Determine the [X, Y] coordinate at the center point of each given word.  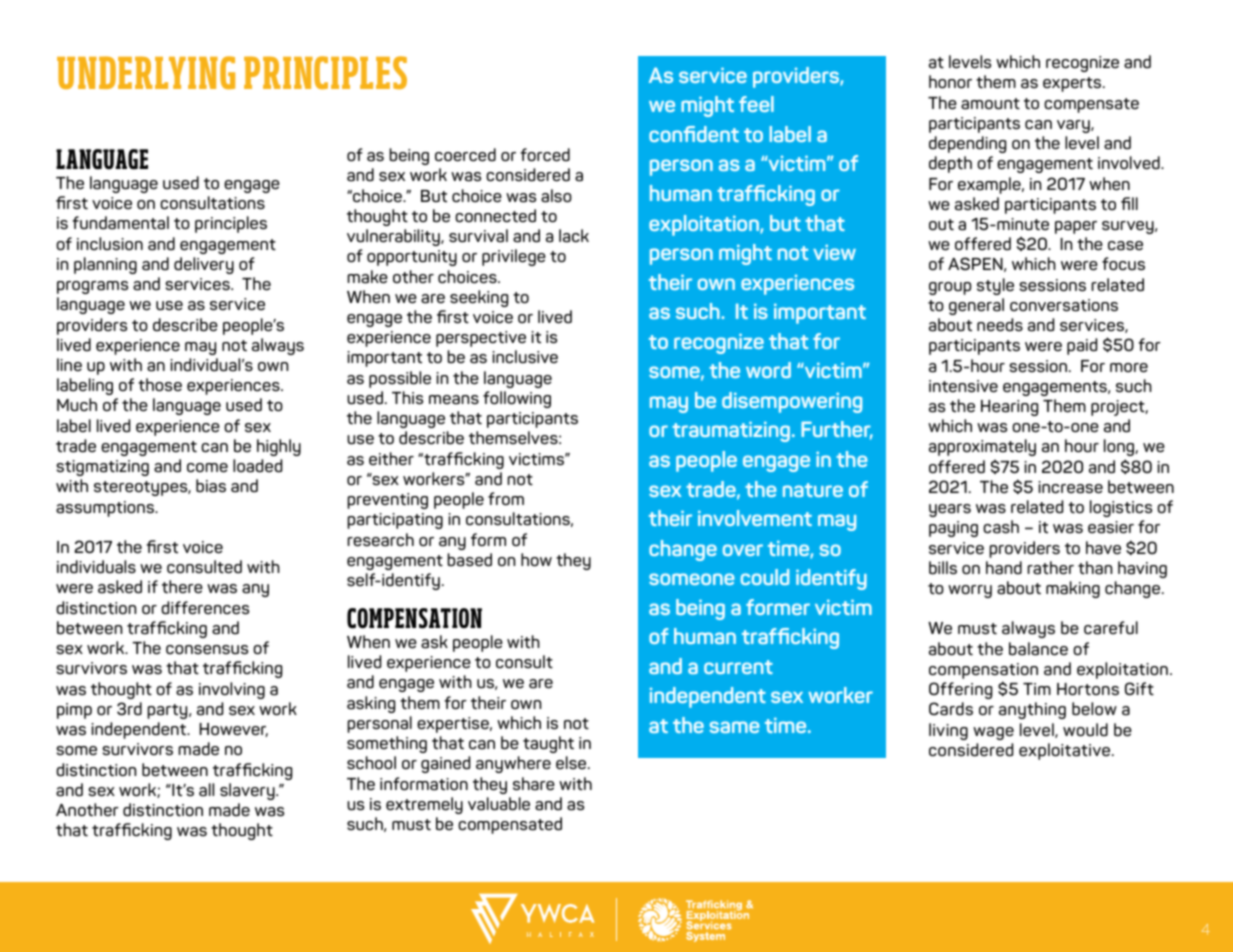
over [743, 550]
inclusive [525, 357]
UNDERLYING [146, 72]
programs [92, 287]
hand [1004, 568]
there [182, 587]
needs [1000, 325]
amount [990, 104]
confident [694, 134]
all [206, 790]
